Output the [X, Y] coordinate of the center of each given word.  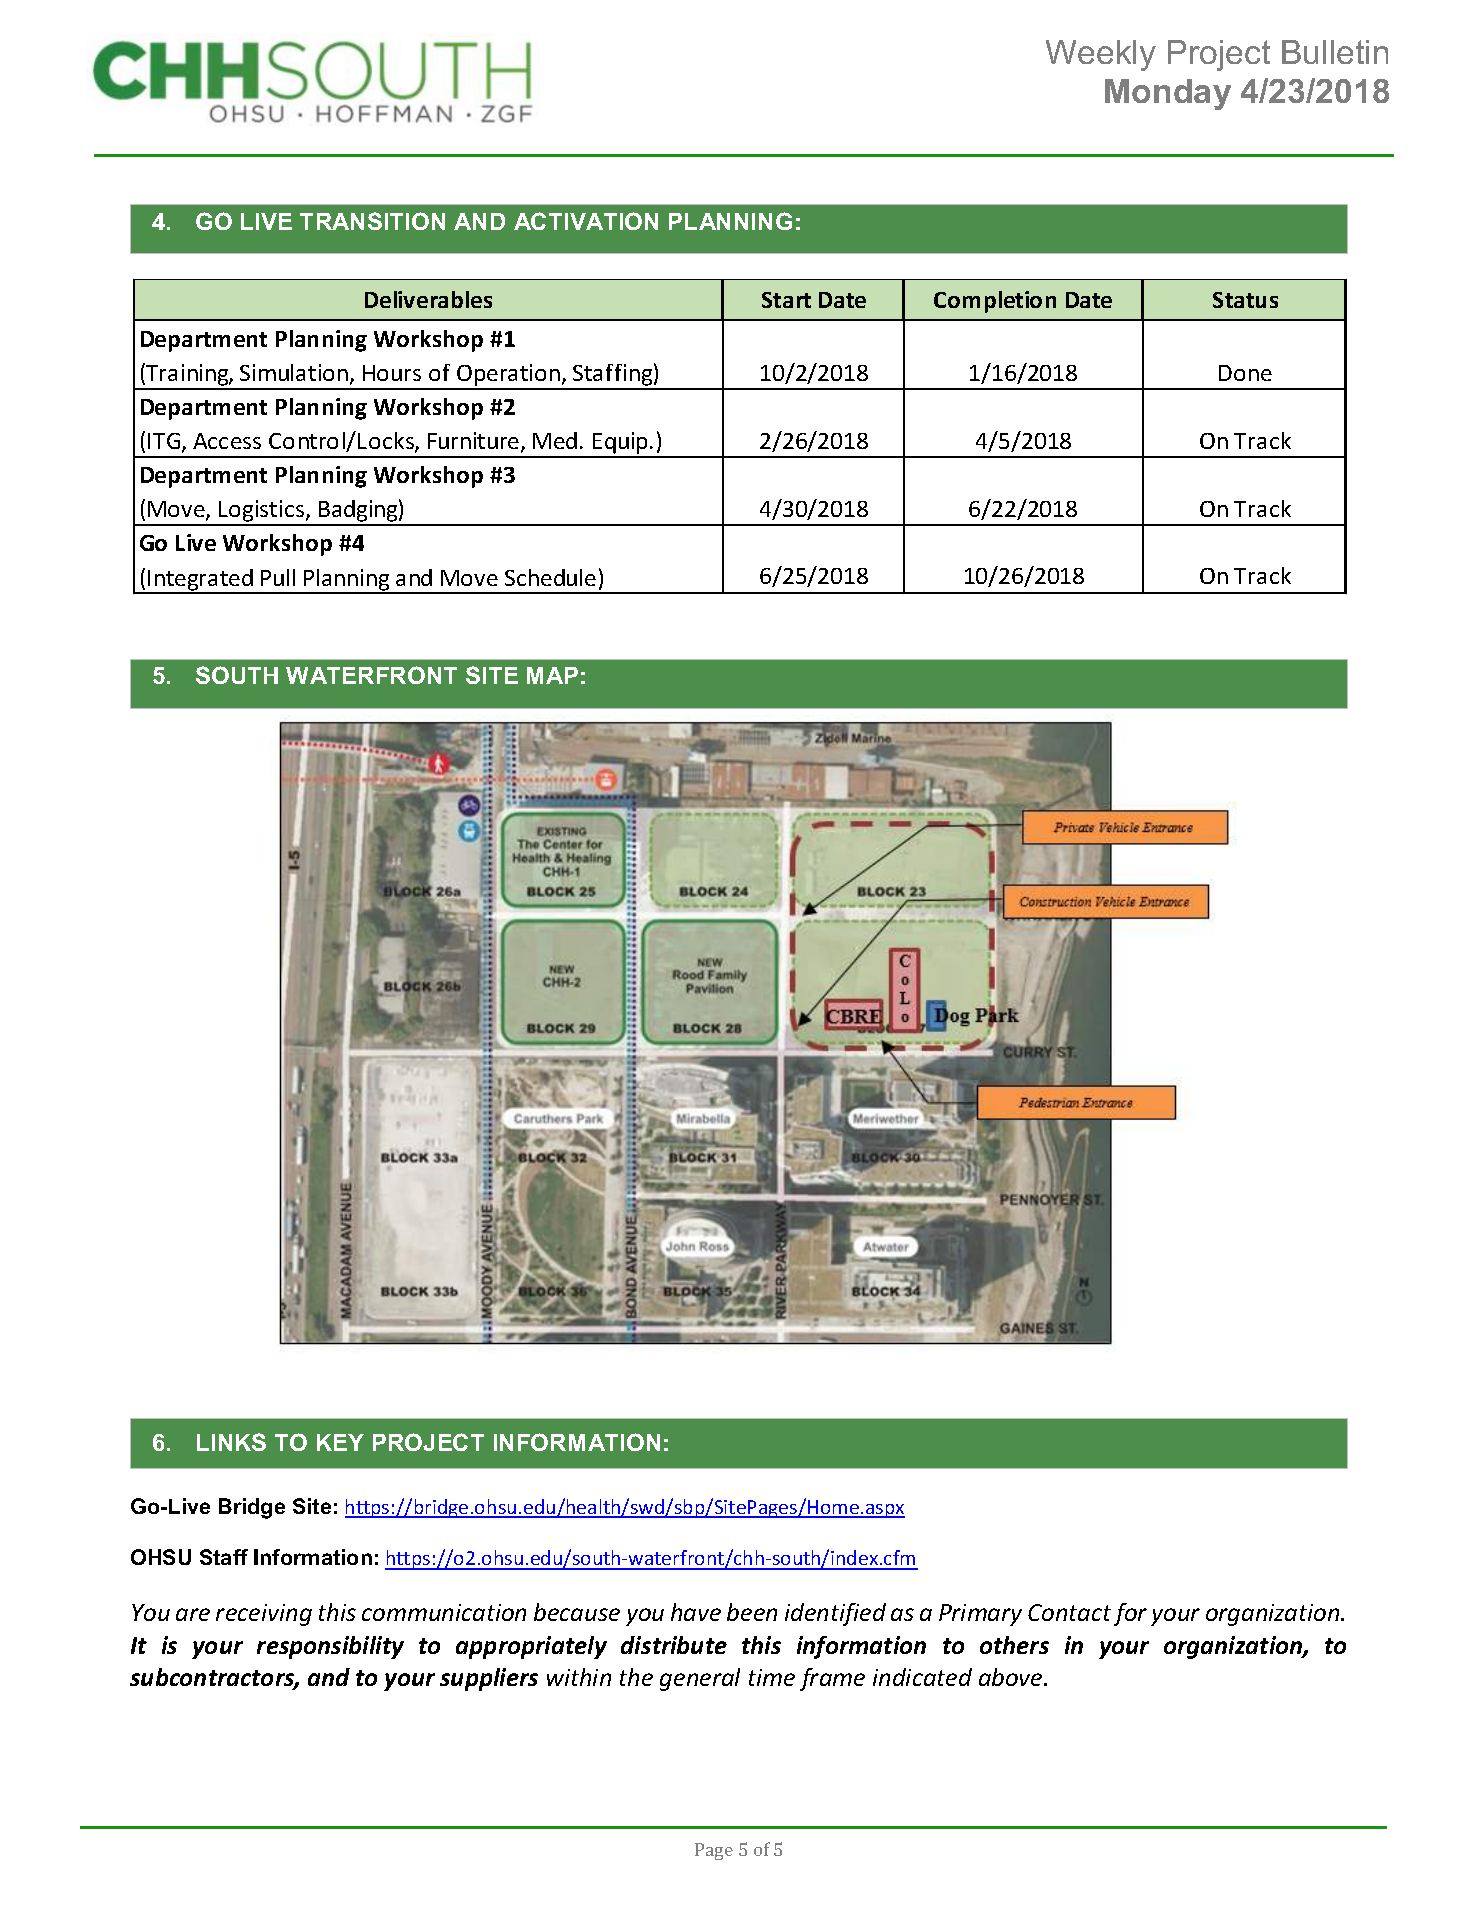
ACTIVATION [586, 221]
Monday [1168, 94]
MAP [552, 675]
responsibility [330, 1647]
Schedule [550, 577]
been [752, 1612]
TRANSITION [372, 221]
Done [1245, 373]
